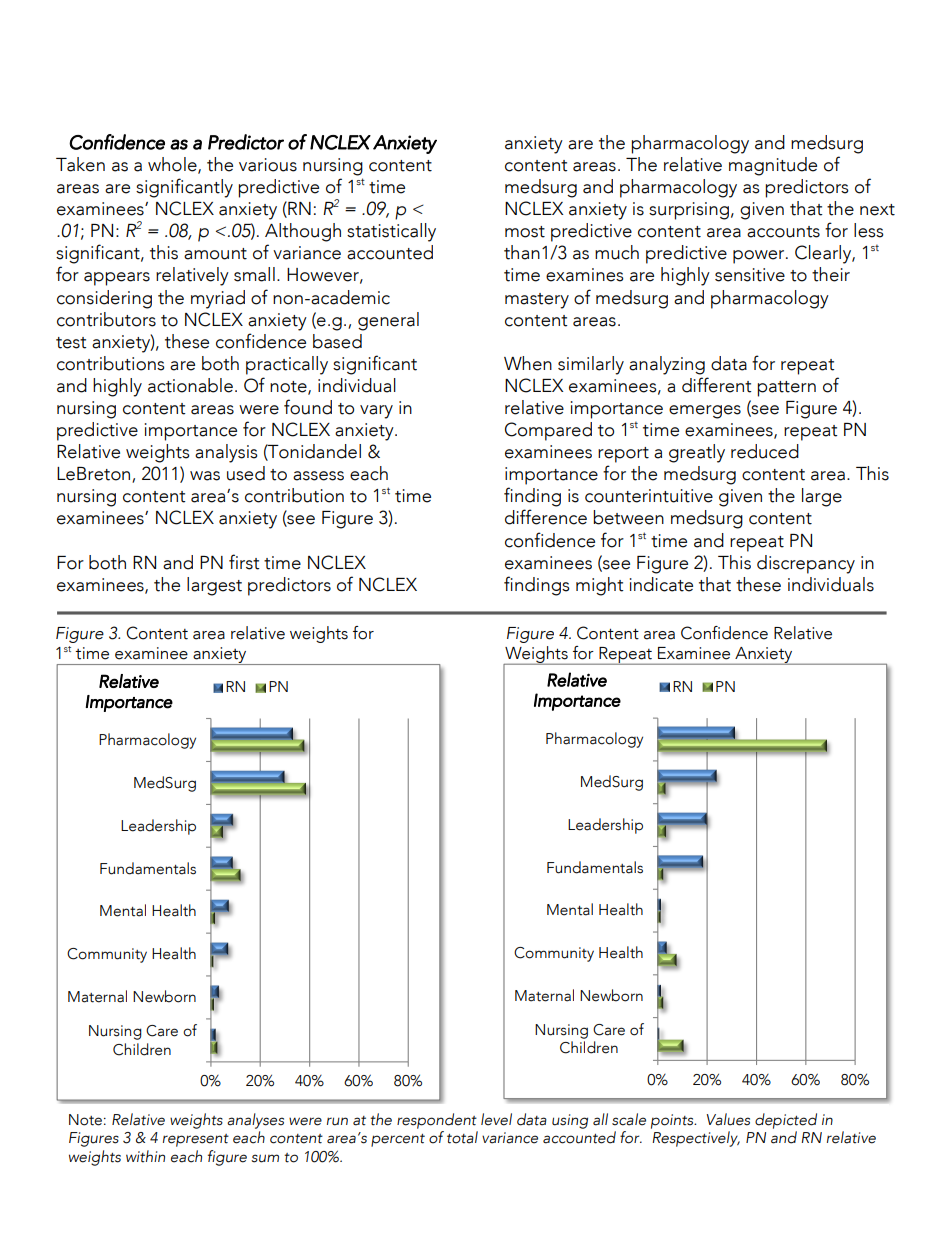  I want to click on reduced, so click(765, 451).
